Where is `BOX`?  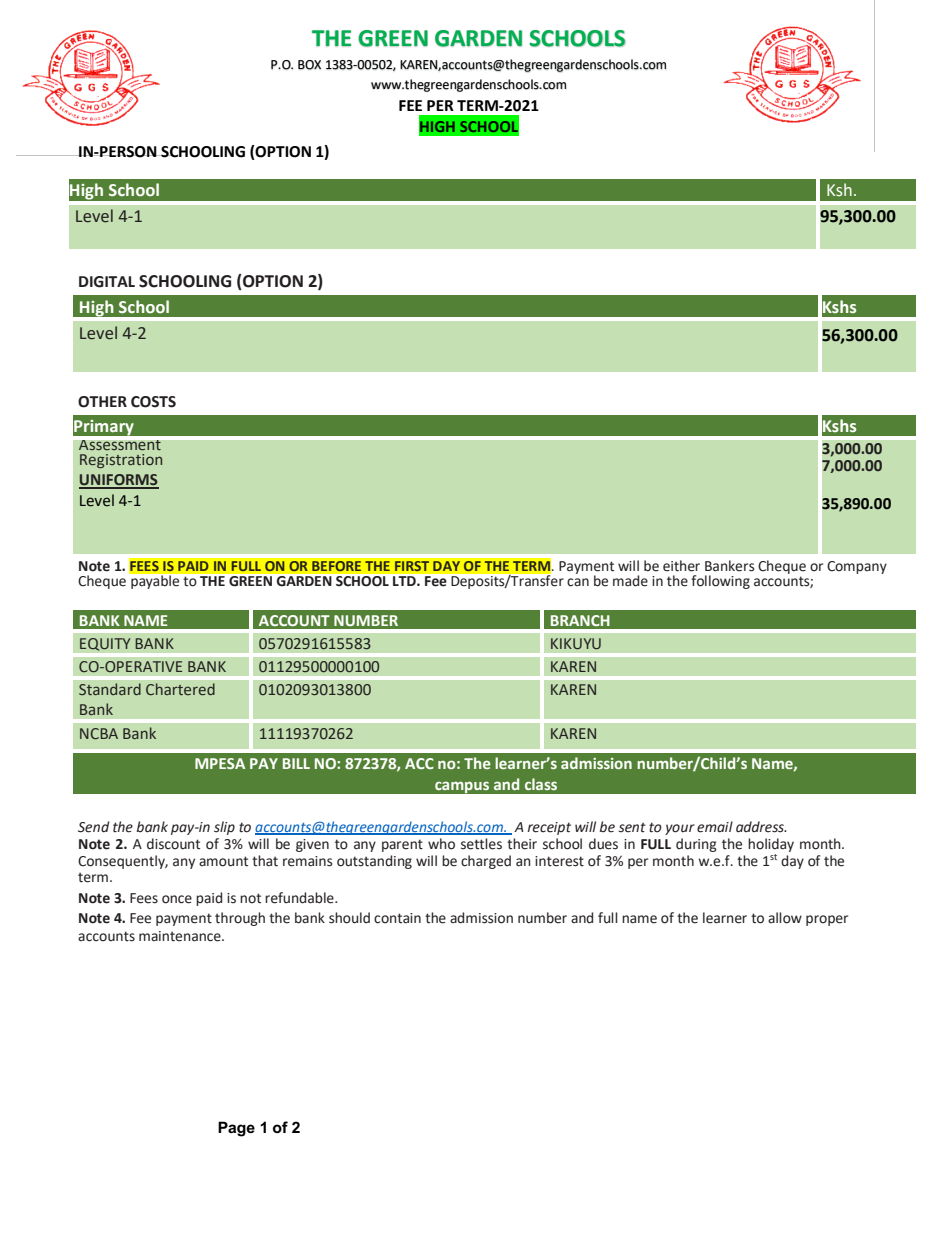
BOX is located at coordinates (309, 65).
